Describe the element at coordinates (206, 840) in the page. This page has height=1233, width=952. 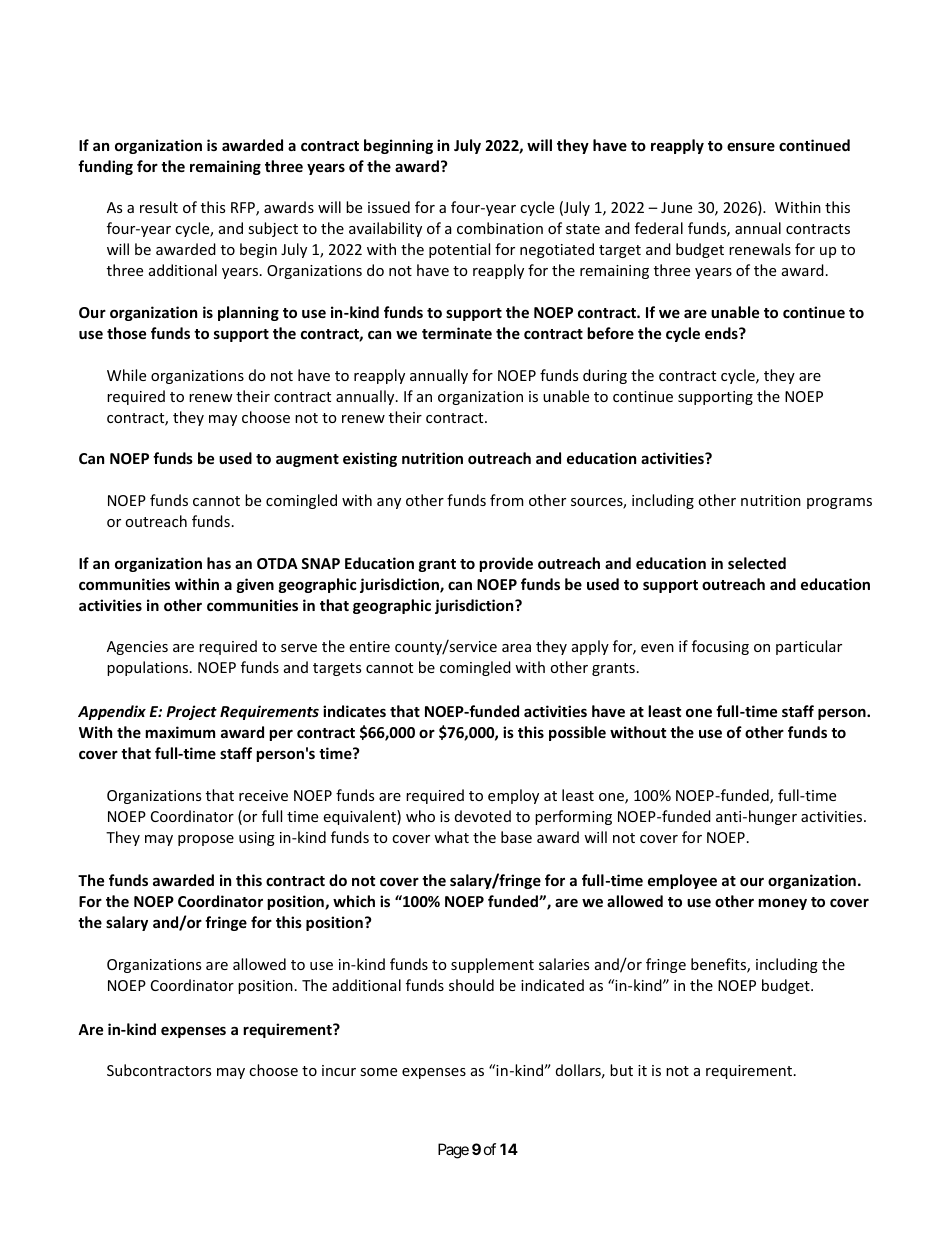
I see `propose` at that location.
